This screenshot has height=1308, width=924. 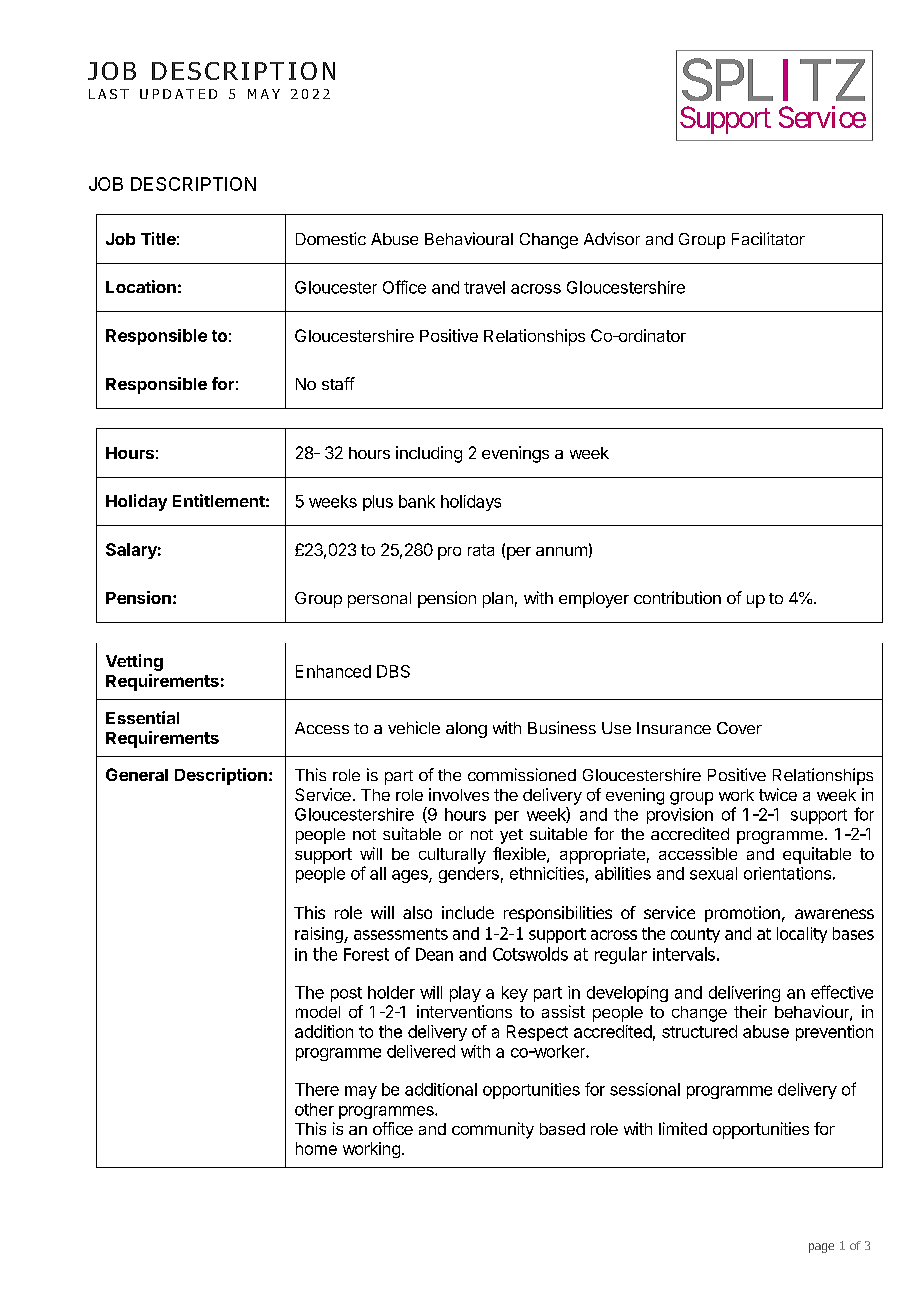 What do you see at coordinates (484, 287) in the screenshot?
I see `travel` at bounding box center [484, 287].
